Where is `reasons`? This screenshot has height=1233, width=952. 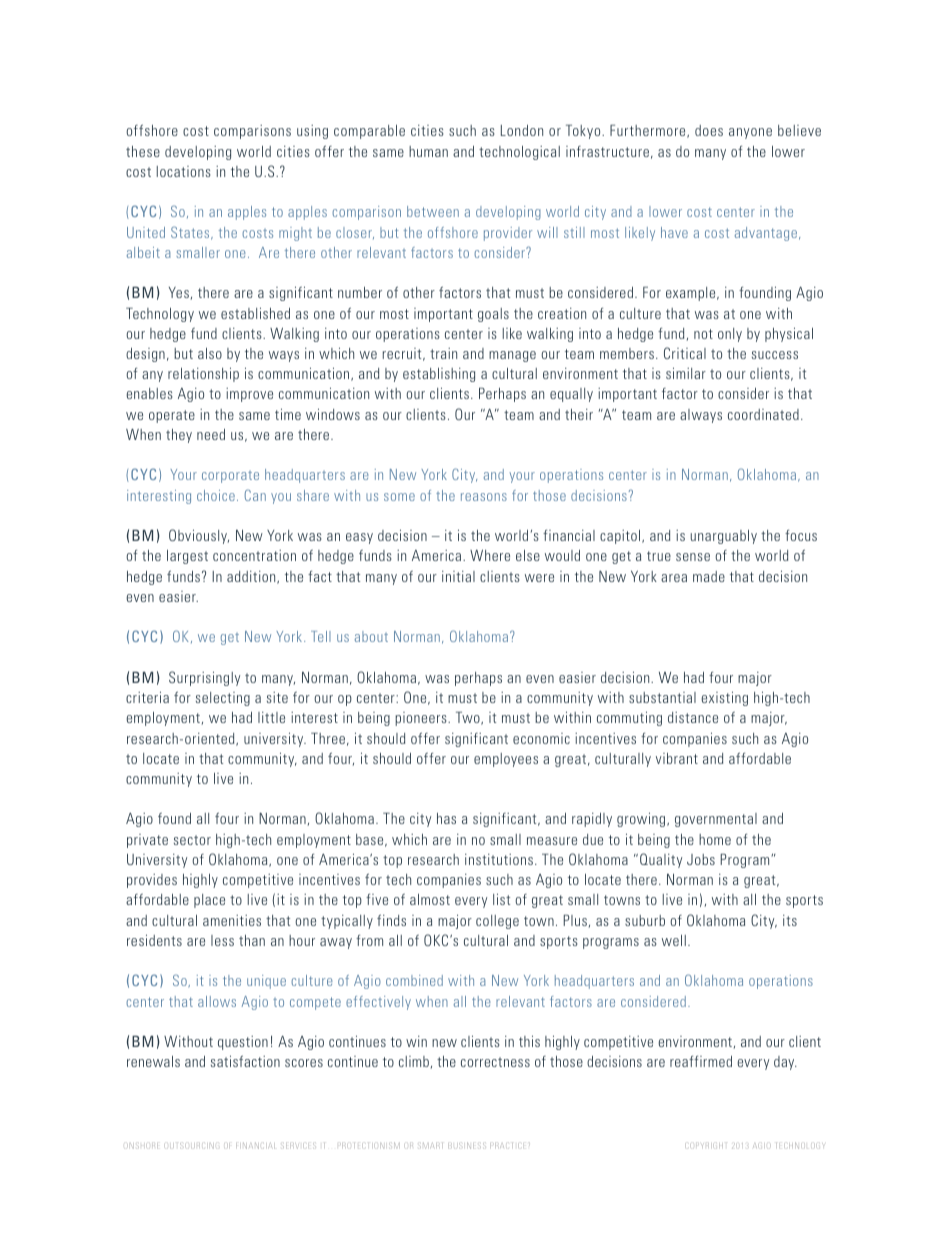 reasons is located at coordinates (484, 497).
